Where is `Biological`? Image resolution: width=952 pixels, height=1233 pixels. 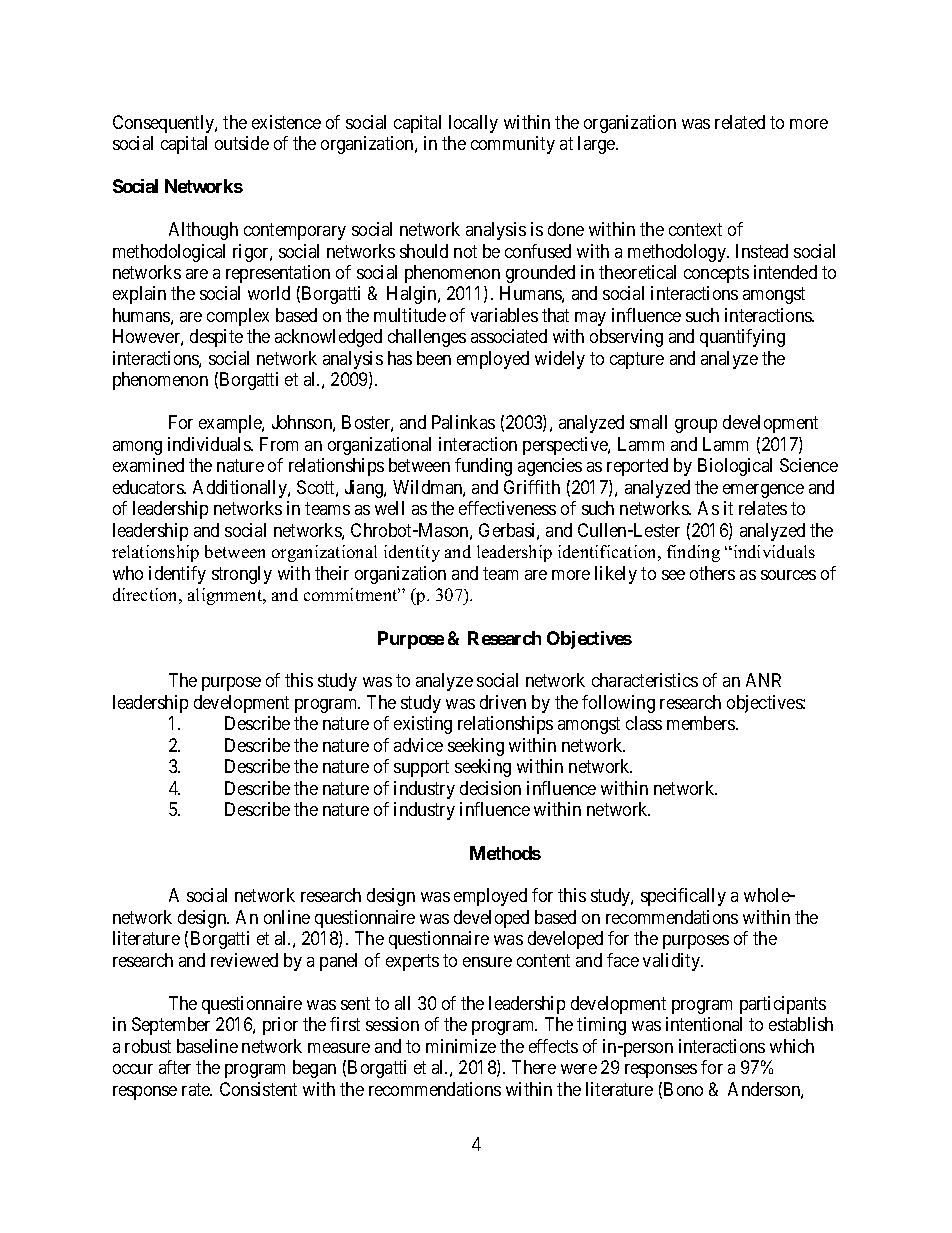
Biological is located at coordinates (735, 467).
